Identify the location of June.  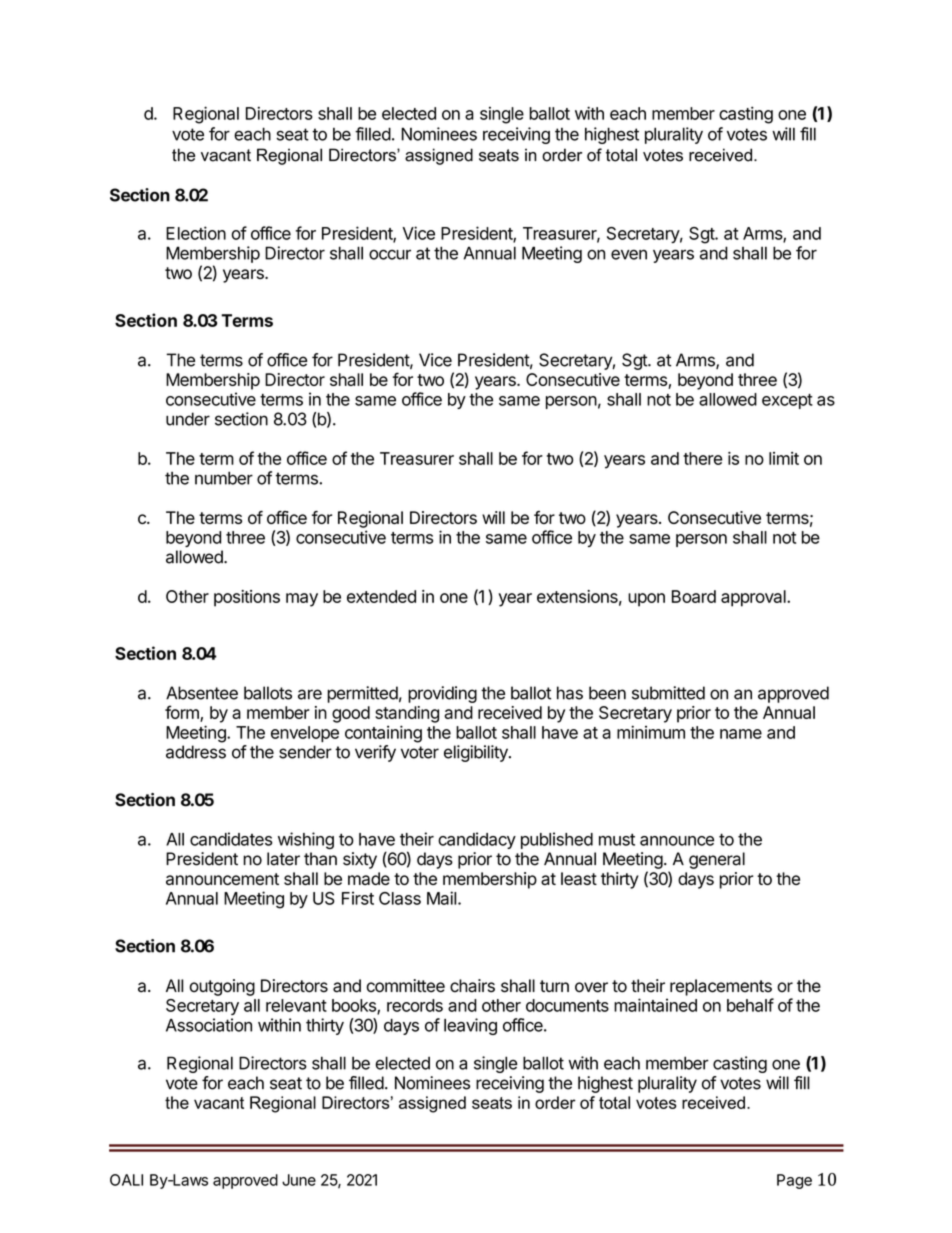
(299, 1180).
